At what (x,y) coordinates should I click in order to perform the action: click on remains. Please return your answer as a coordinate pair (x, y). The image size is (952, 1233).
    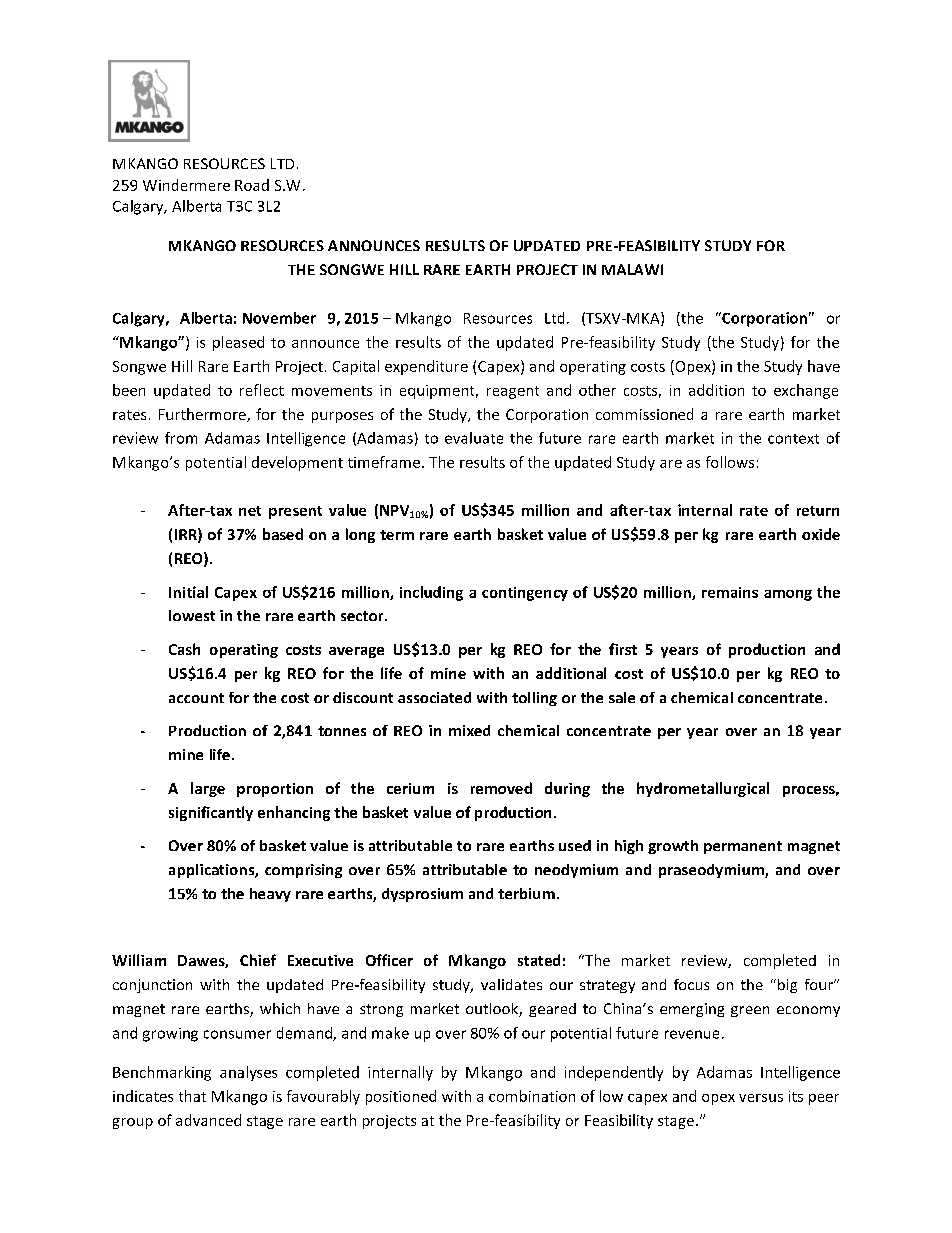
    Looking at the image, I should click on (730, 592).
